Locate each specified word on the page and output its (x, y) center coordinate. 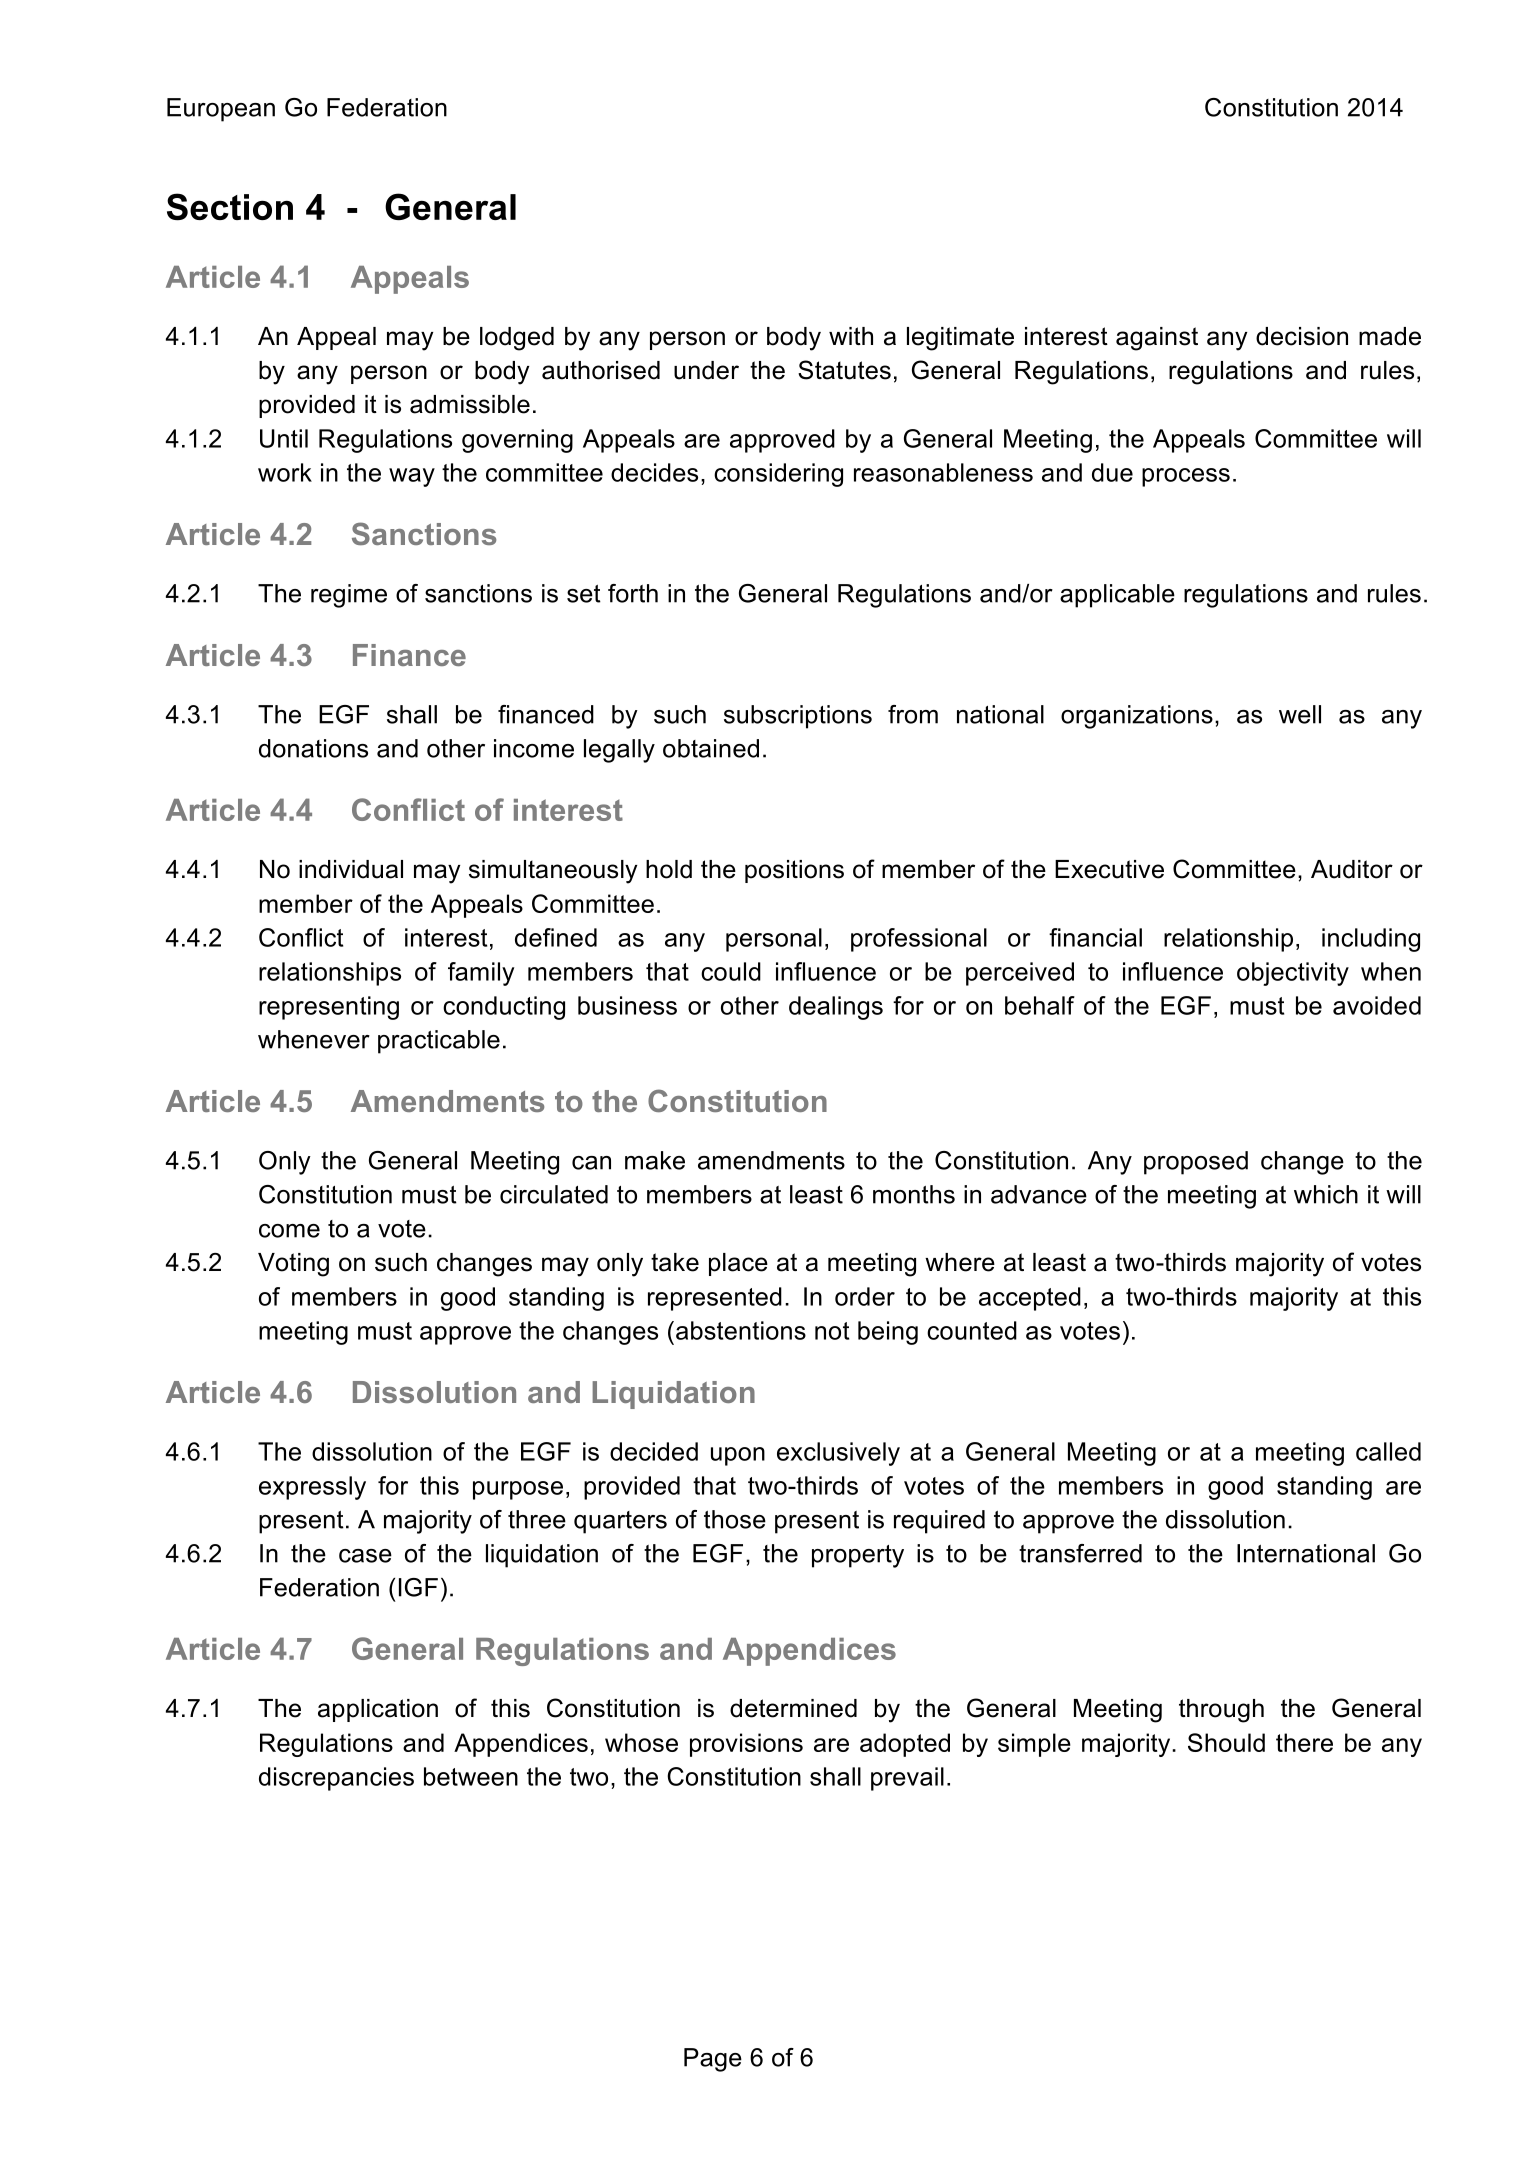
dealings (836, 1008)
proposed (1196, 1163)
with (851, 336)
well (1300, 714)
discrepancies (336, 1779)
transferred (1080, 1553)
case (365, 1556)
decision (1302, 336)
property (858, 1556)
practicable (439, 1042)
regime (349, 596)
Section (230, 207)
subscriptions (798, 717)
